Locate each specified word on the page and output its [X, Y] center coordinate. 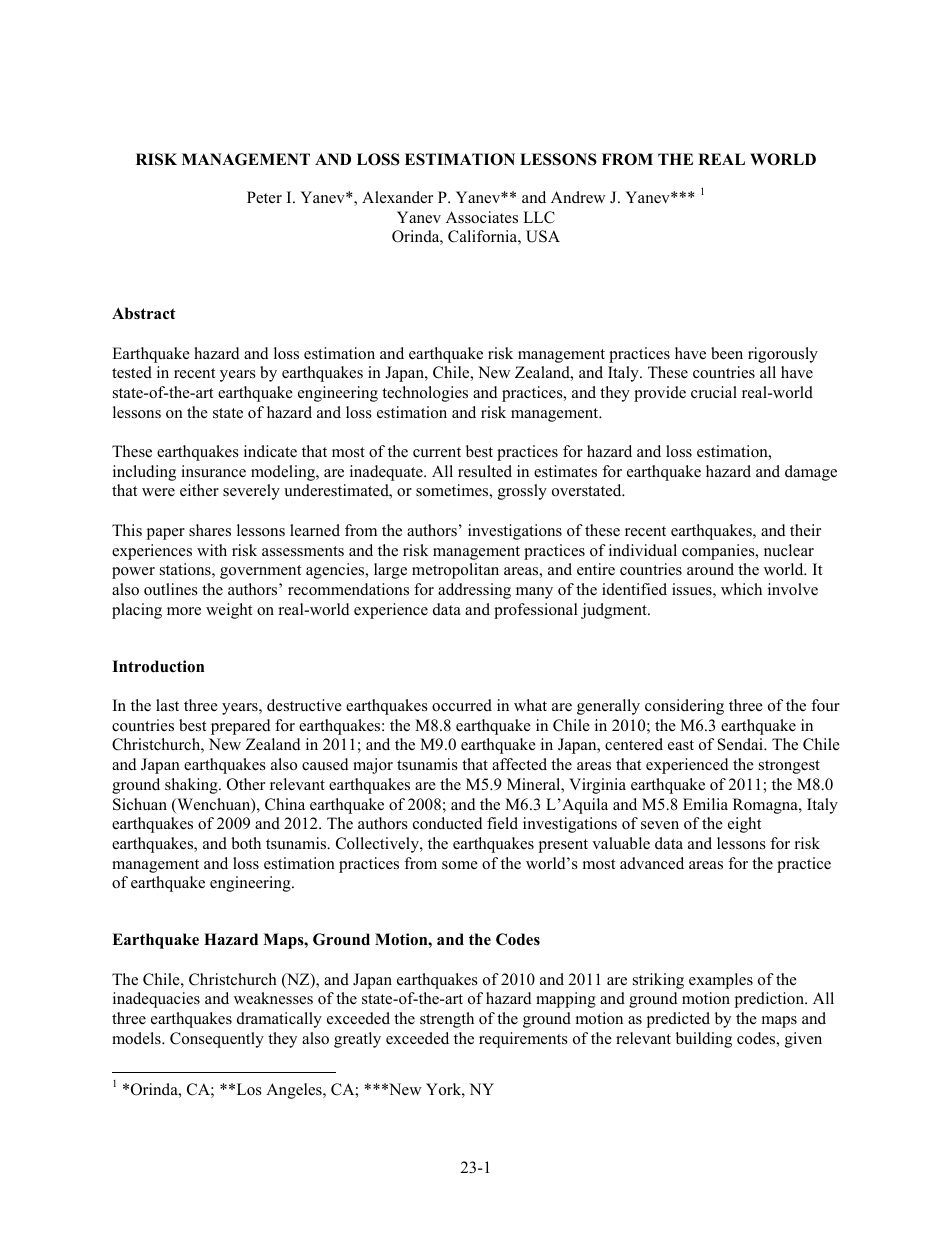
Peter [264, 197]
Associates [482, 217]
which [741, 589]
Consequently [217, 1040]
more [184, 611]
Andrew [578, 197]
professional [536, 611]
